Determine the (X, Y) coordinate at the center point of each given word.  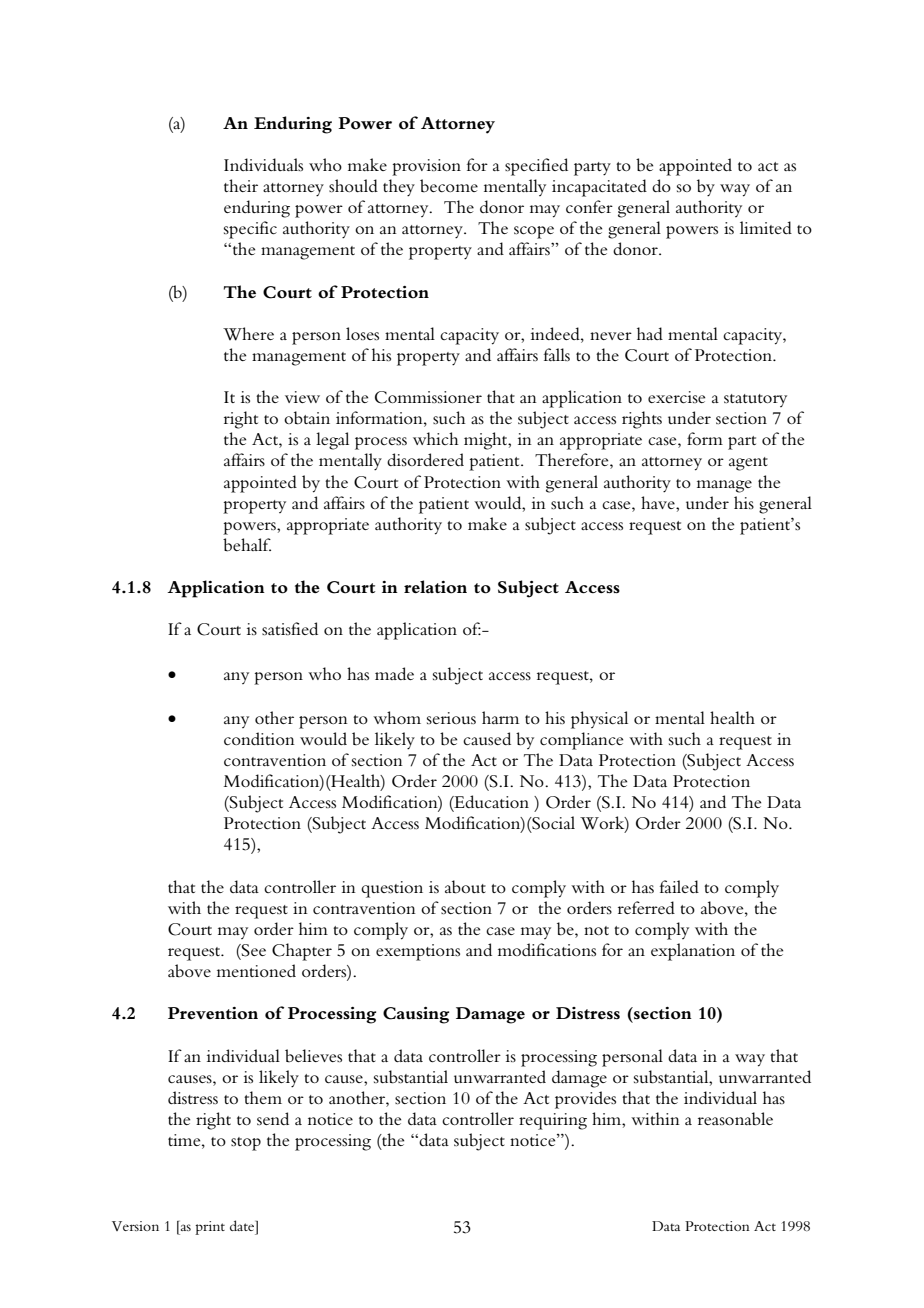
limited (766, 227)
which (436, 438)
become (449, 186)
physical (599, 720)
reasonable (735, 1119)
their (241, 185)
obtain (307, 418)
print (210, 1228)
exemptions (418, 952)
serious (451, 718)
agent (748, 464)
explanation (693, 952)
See (253, 950)
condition (259, 738)
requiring (553, 1121)
